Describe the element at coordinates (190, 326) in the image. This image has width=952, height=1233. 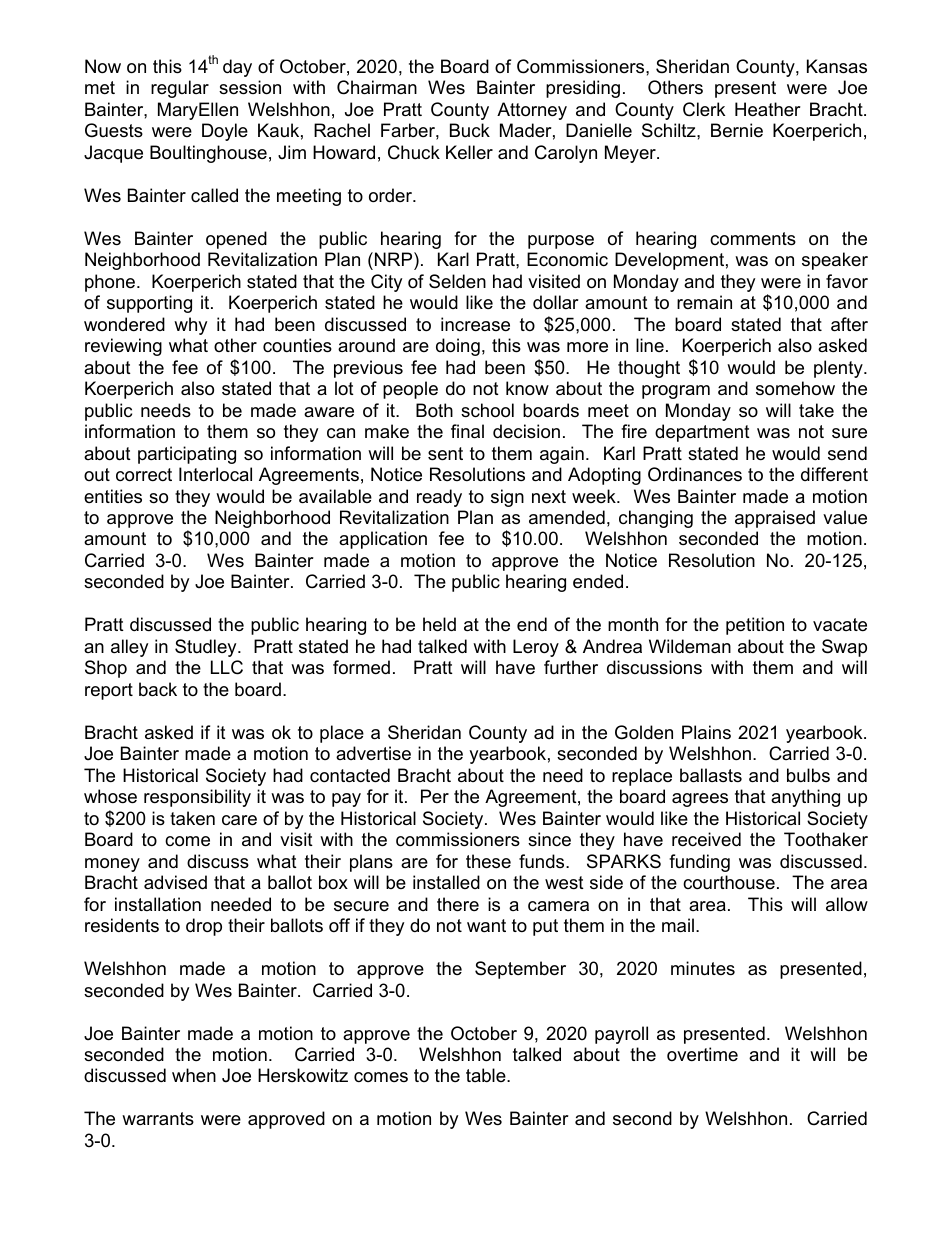
I see `why` at that location.
